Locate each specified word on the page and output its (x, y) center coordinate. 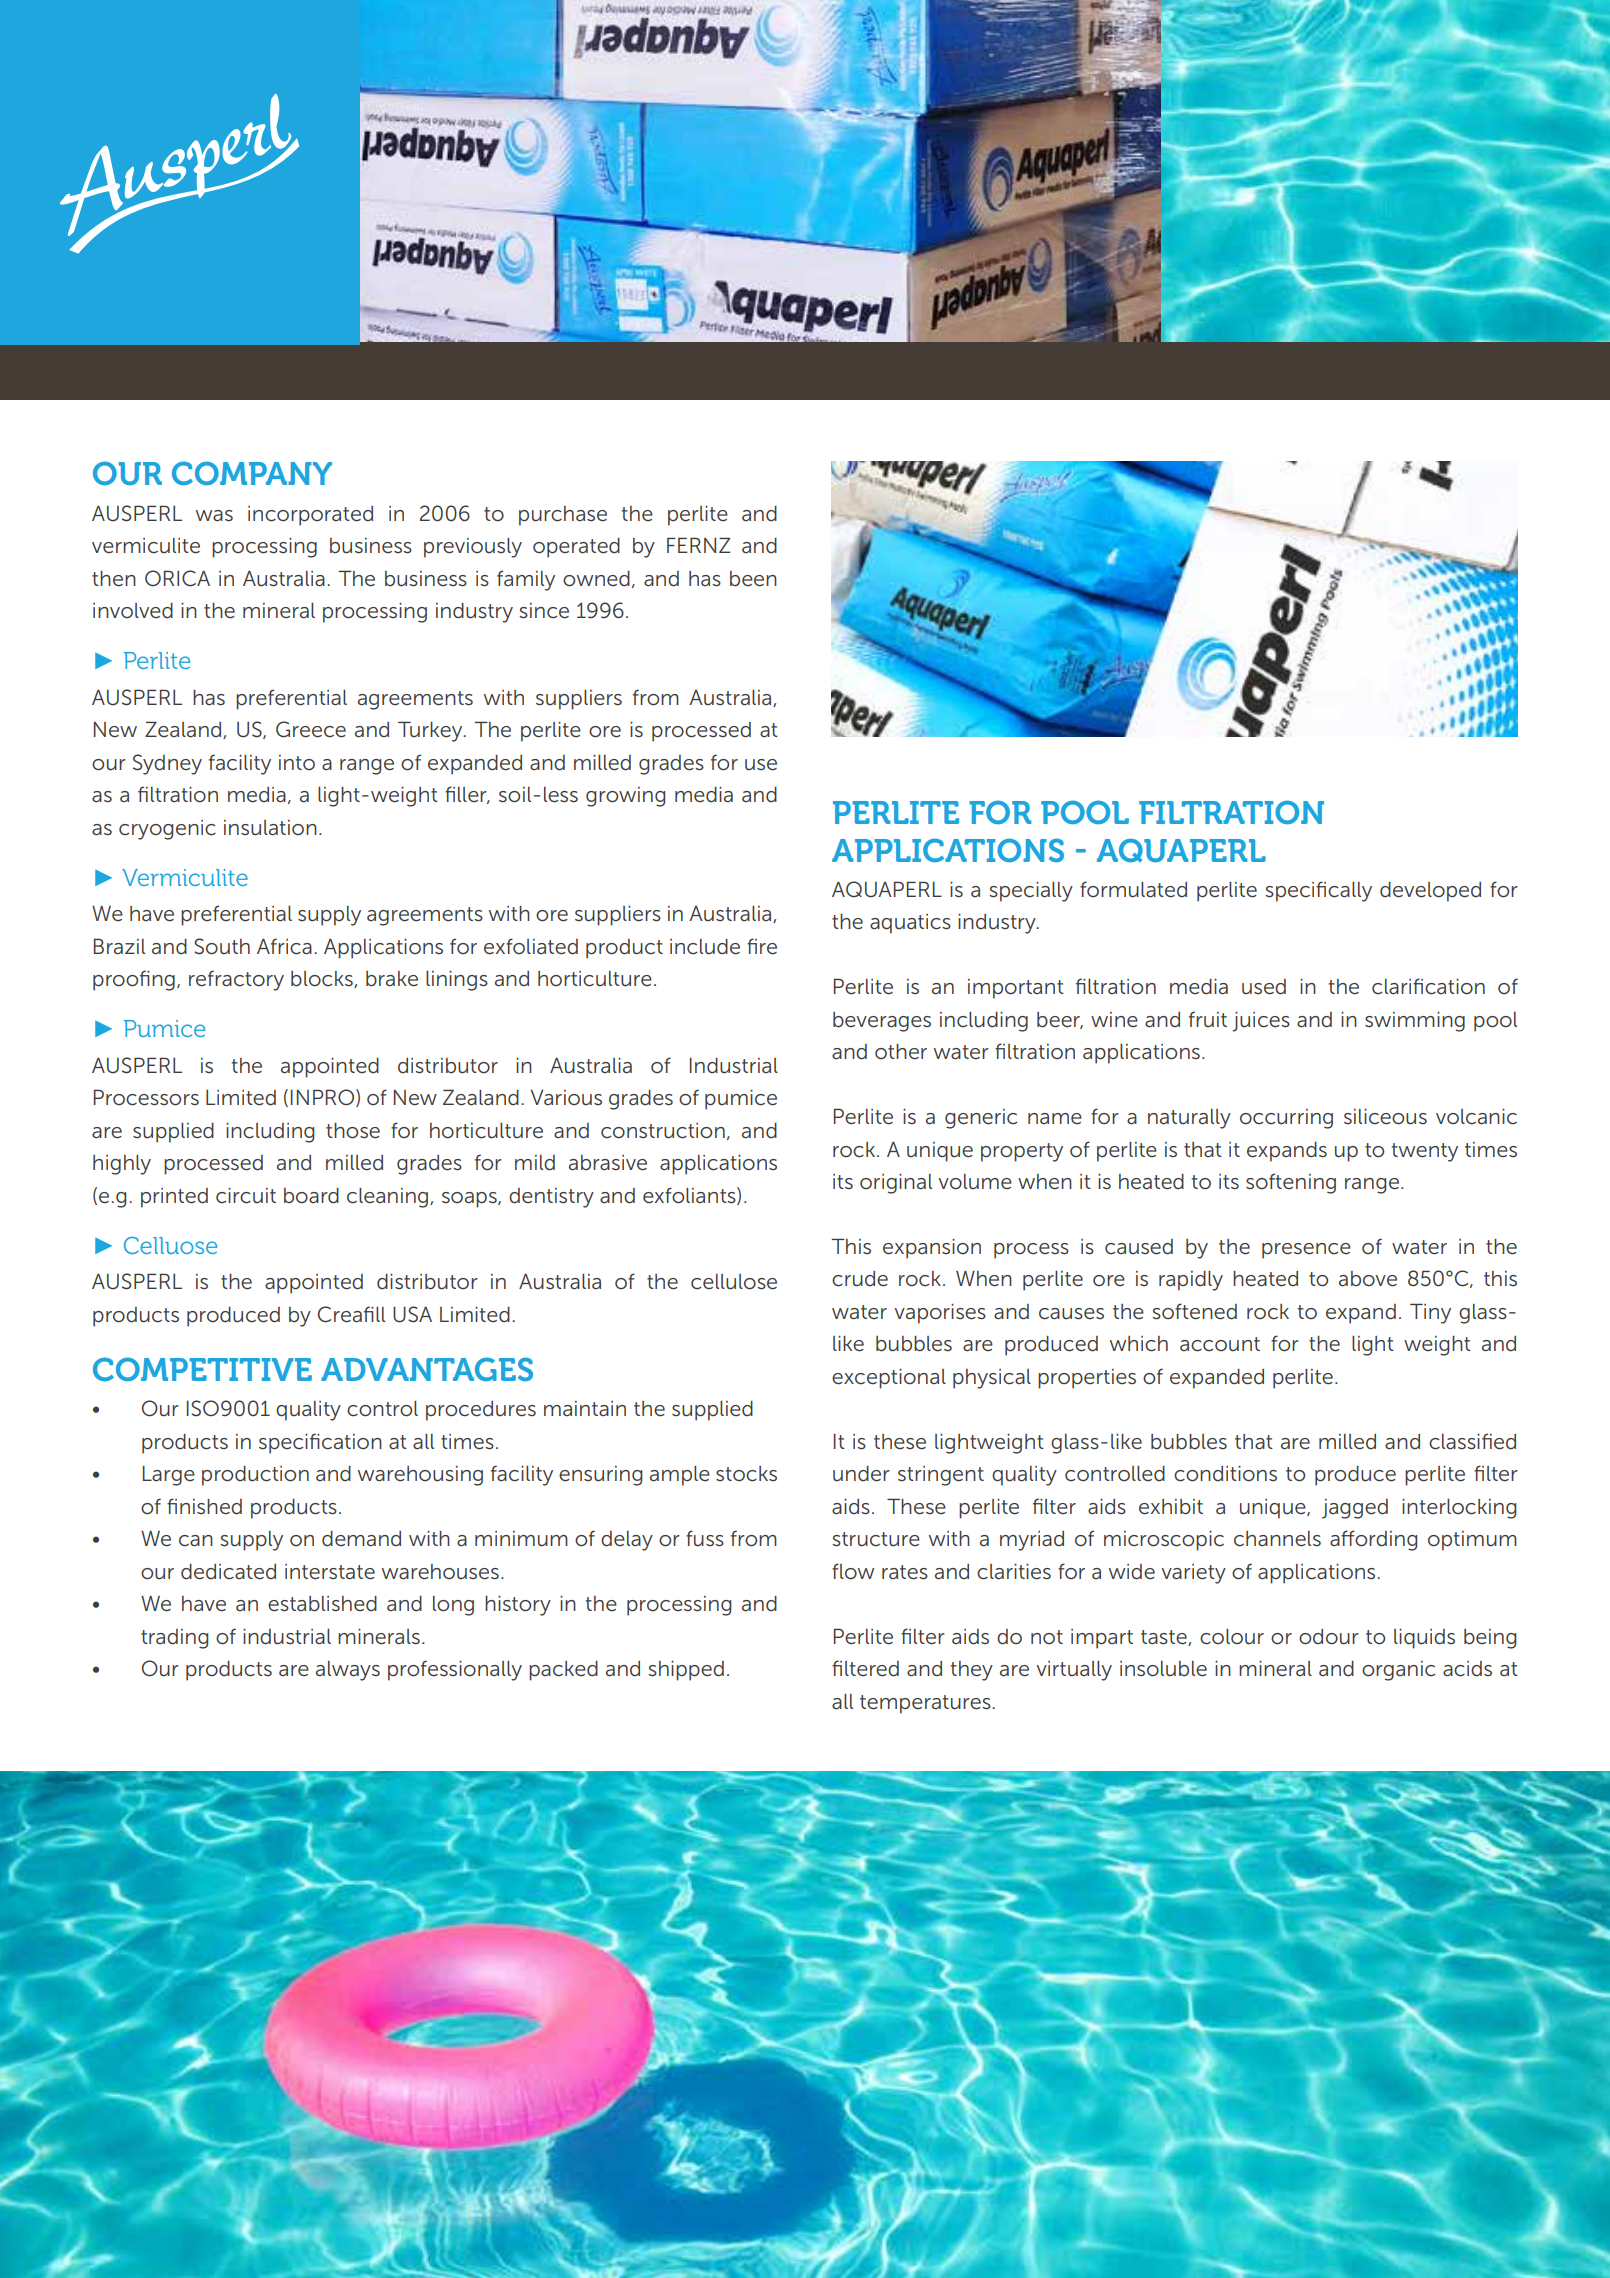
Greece (311, 729)
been (753, 579)
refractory (236, 980)
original (896, 1184)
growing (625, 797)
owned (596, 579)
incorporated (310, 516)
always (348, 1671)
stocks (746, 1474)
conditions (1225, 1474)
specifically (1318, 891)
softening (1291, 1183)
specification (320, 1443)
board (311, 1196)
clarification (1428, 986)
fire (762, 946)
